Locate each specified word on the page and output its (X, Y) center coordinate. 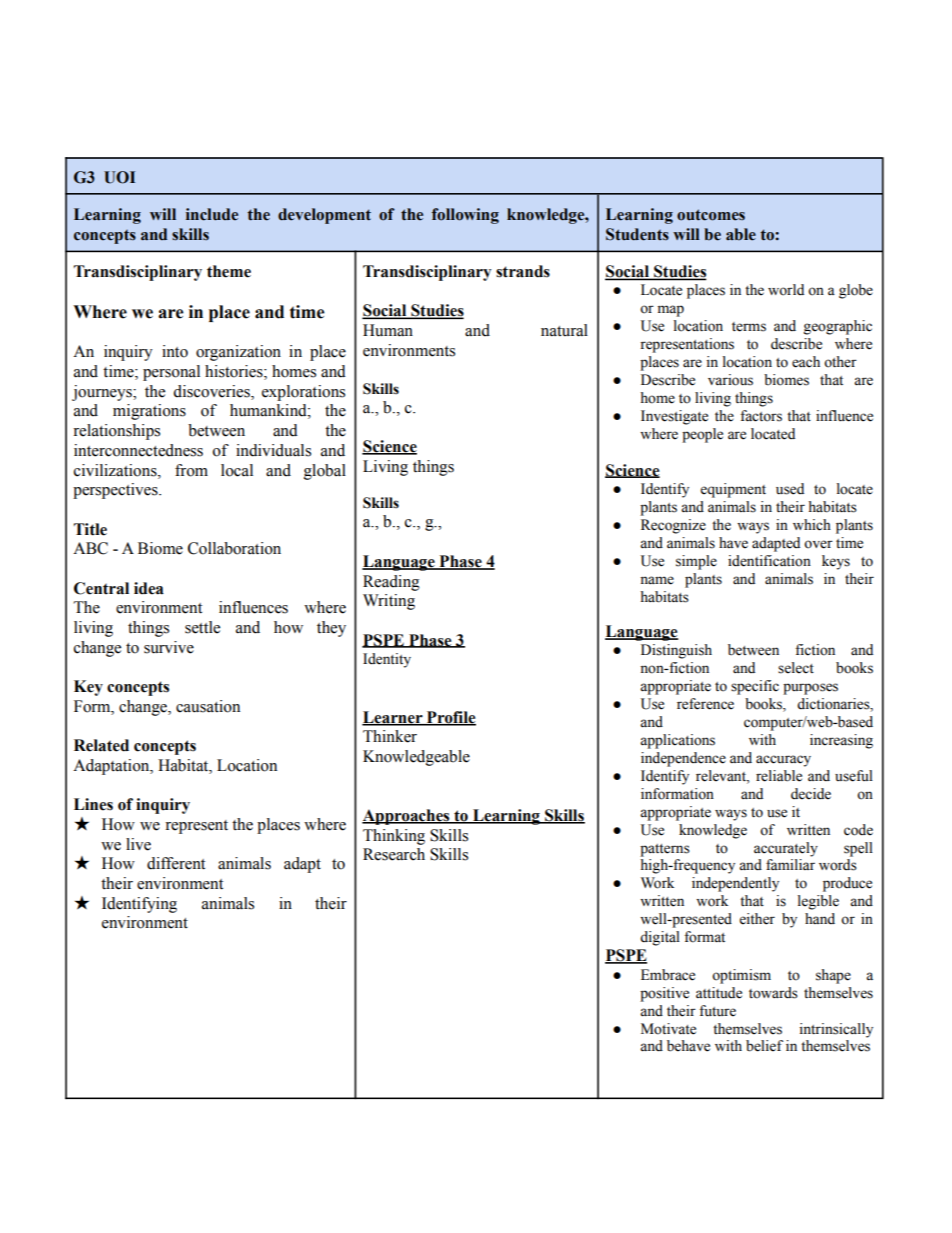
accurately (786, 849)
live (138, 844)
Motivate (668, 1029)
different (176, 863)
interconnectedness (138, 450)
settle (202, 627)
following (465, 216)
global (325, 472)
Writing (389, 602)
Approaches (407, 817)
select (796, 668)
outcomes (711, 215)
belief (764, 1046)
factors (761, 416)
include (212, 214)
